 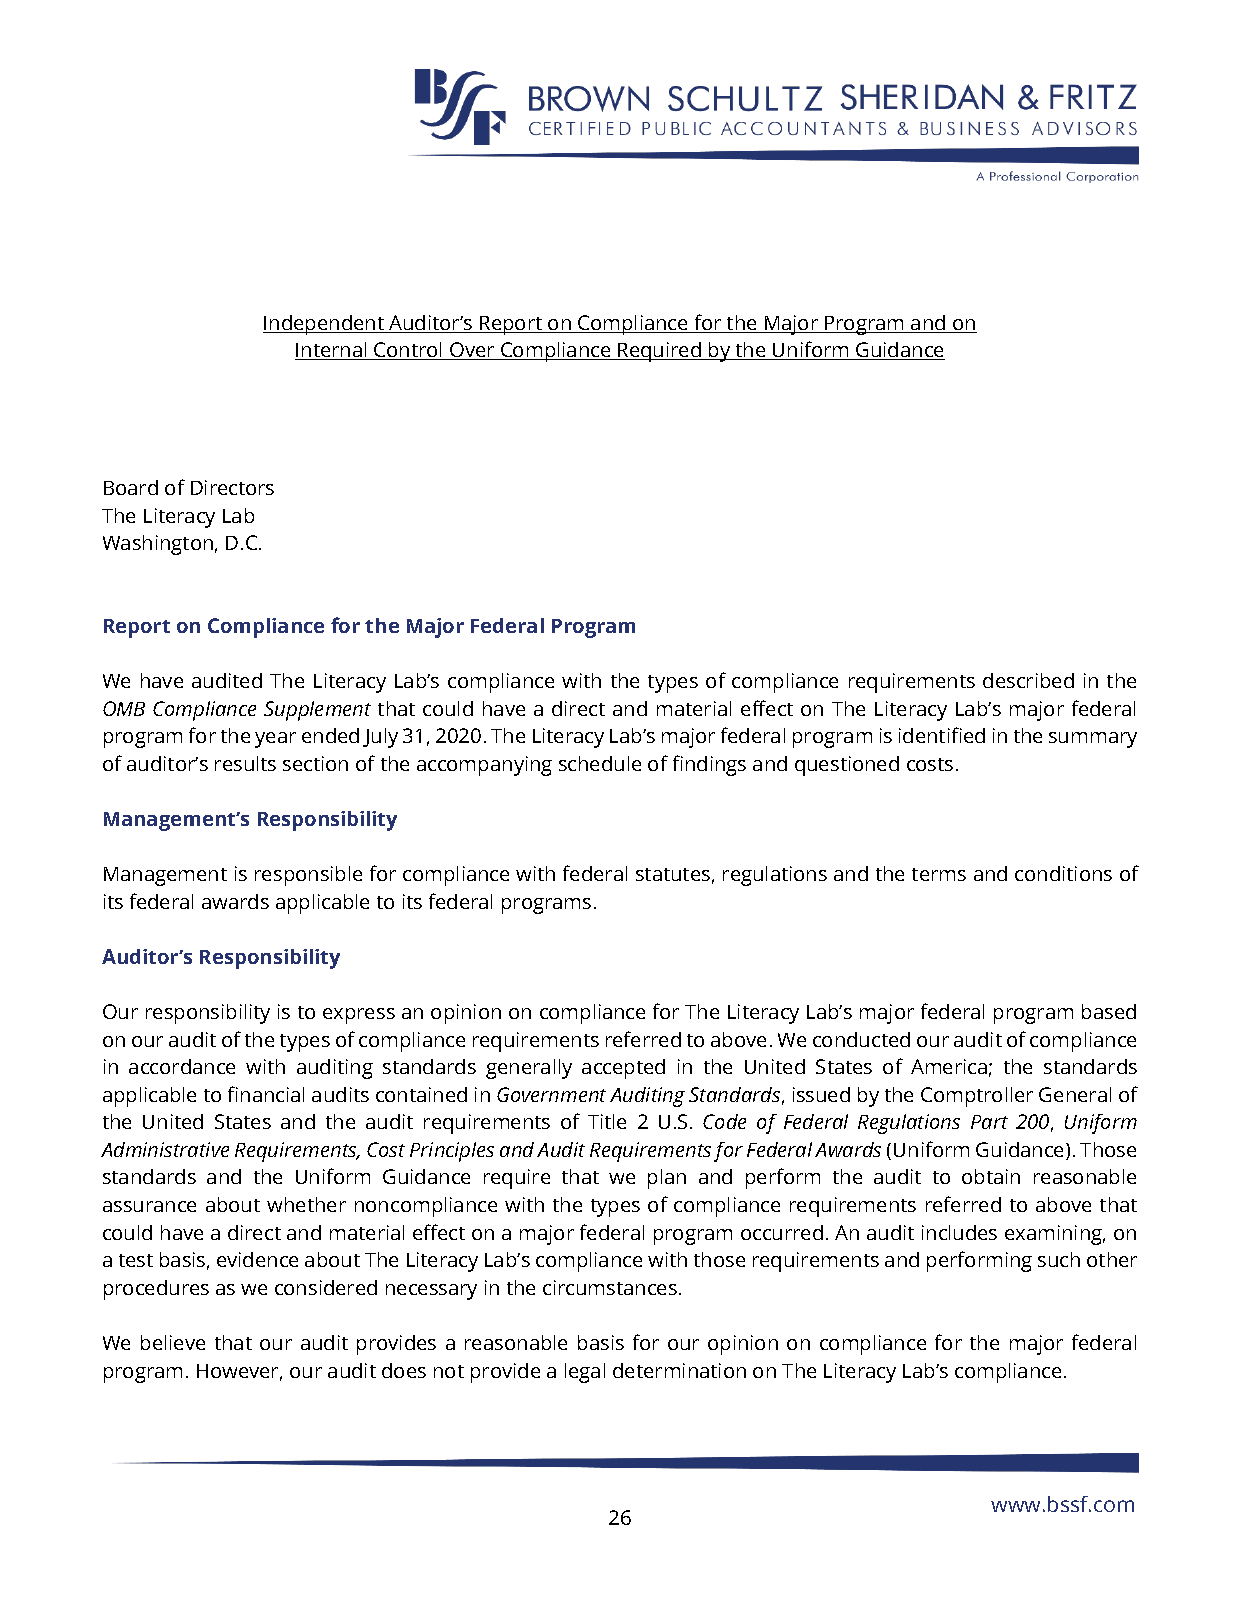 I want to click on terms, so click(x=939, y=874).
